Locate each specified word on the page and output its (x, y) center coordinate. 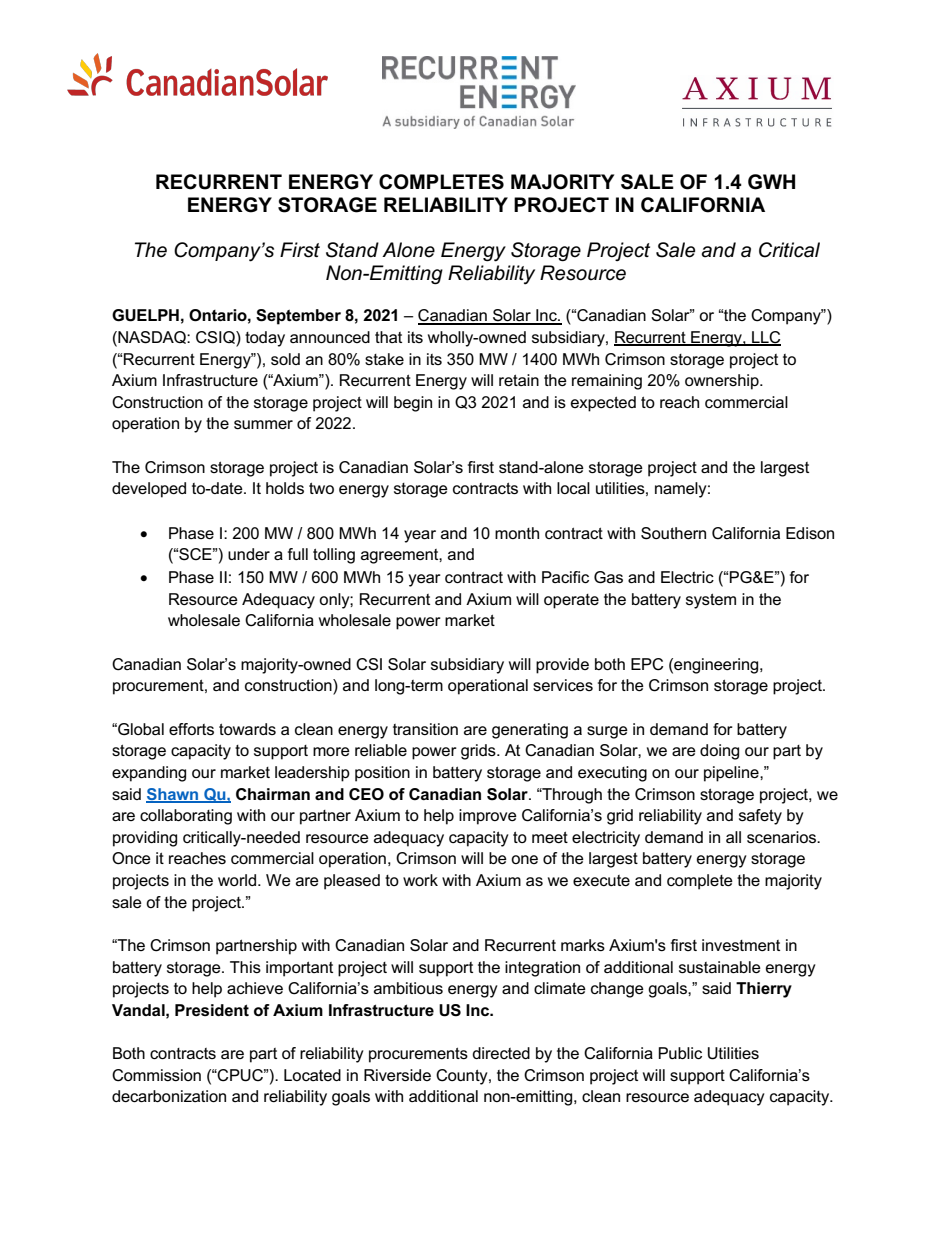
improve (488, 817)
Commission (156, 1075)
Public (680, 1053)
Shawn (173, 795)
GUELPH (145, 315)
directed (501, 1053)
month (517, 533)
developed (149, 490)
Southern (673, 533)
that (388, 337)
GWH (771, 182)
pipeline (732, 774)
